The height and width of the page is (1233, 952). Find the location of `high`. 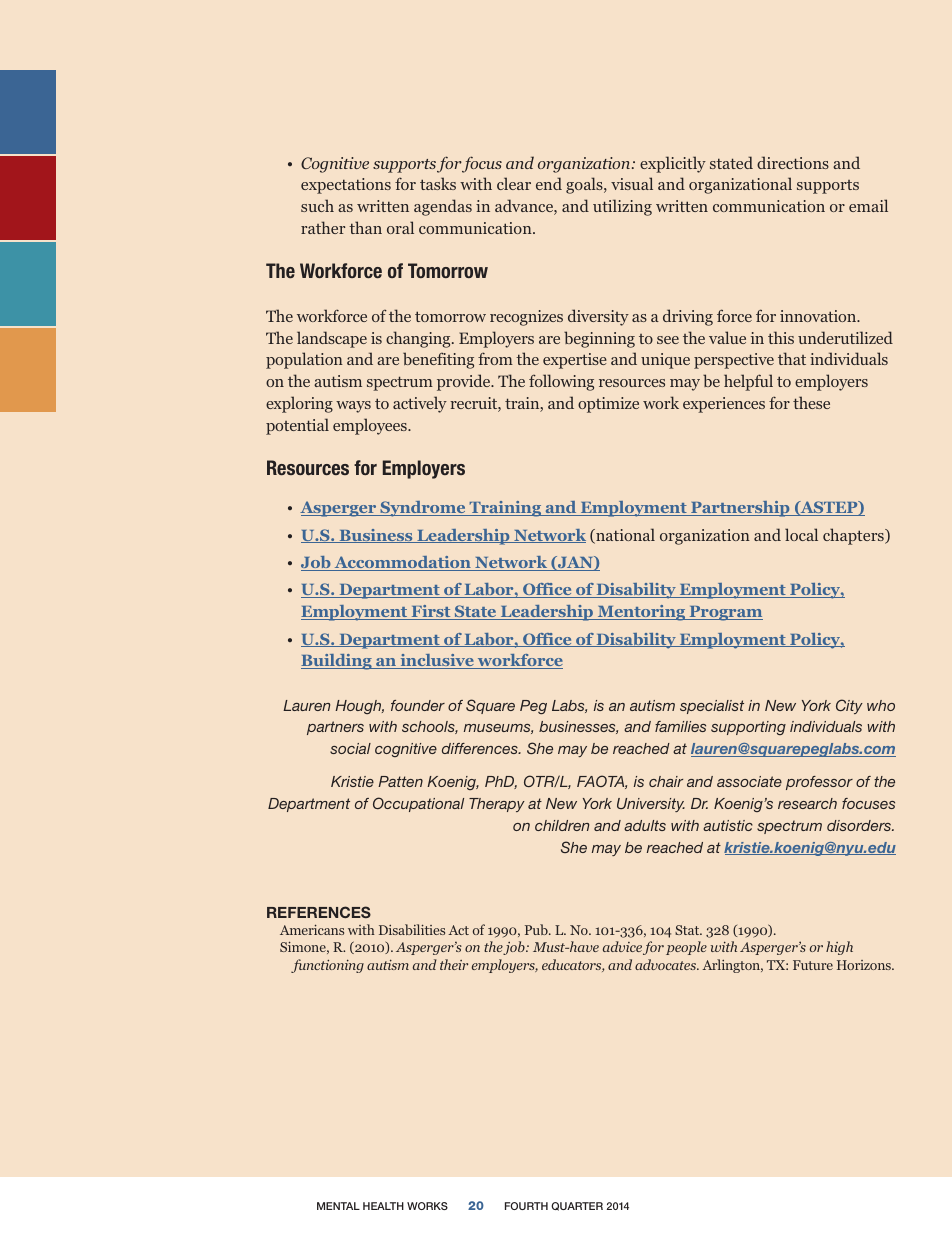

high is located at coordinates (839, 948).
